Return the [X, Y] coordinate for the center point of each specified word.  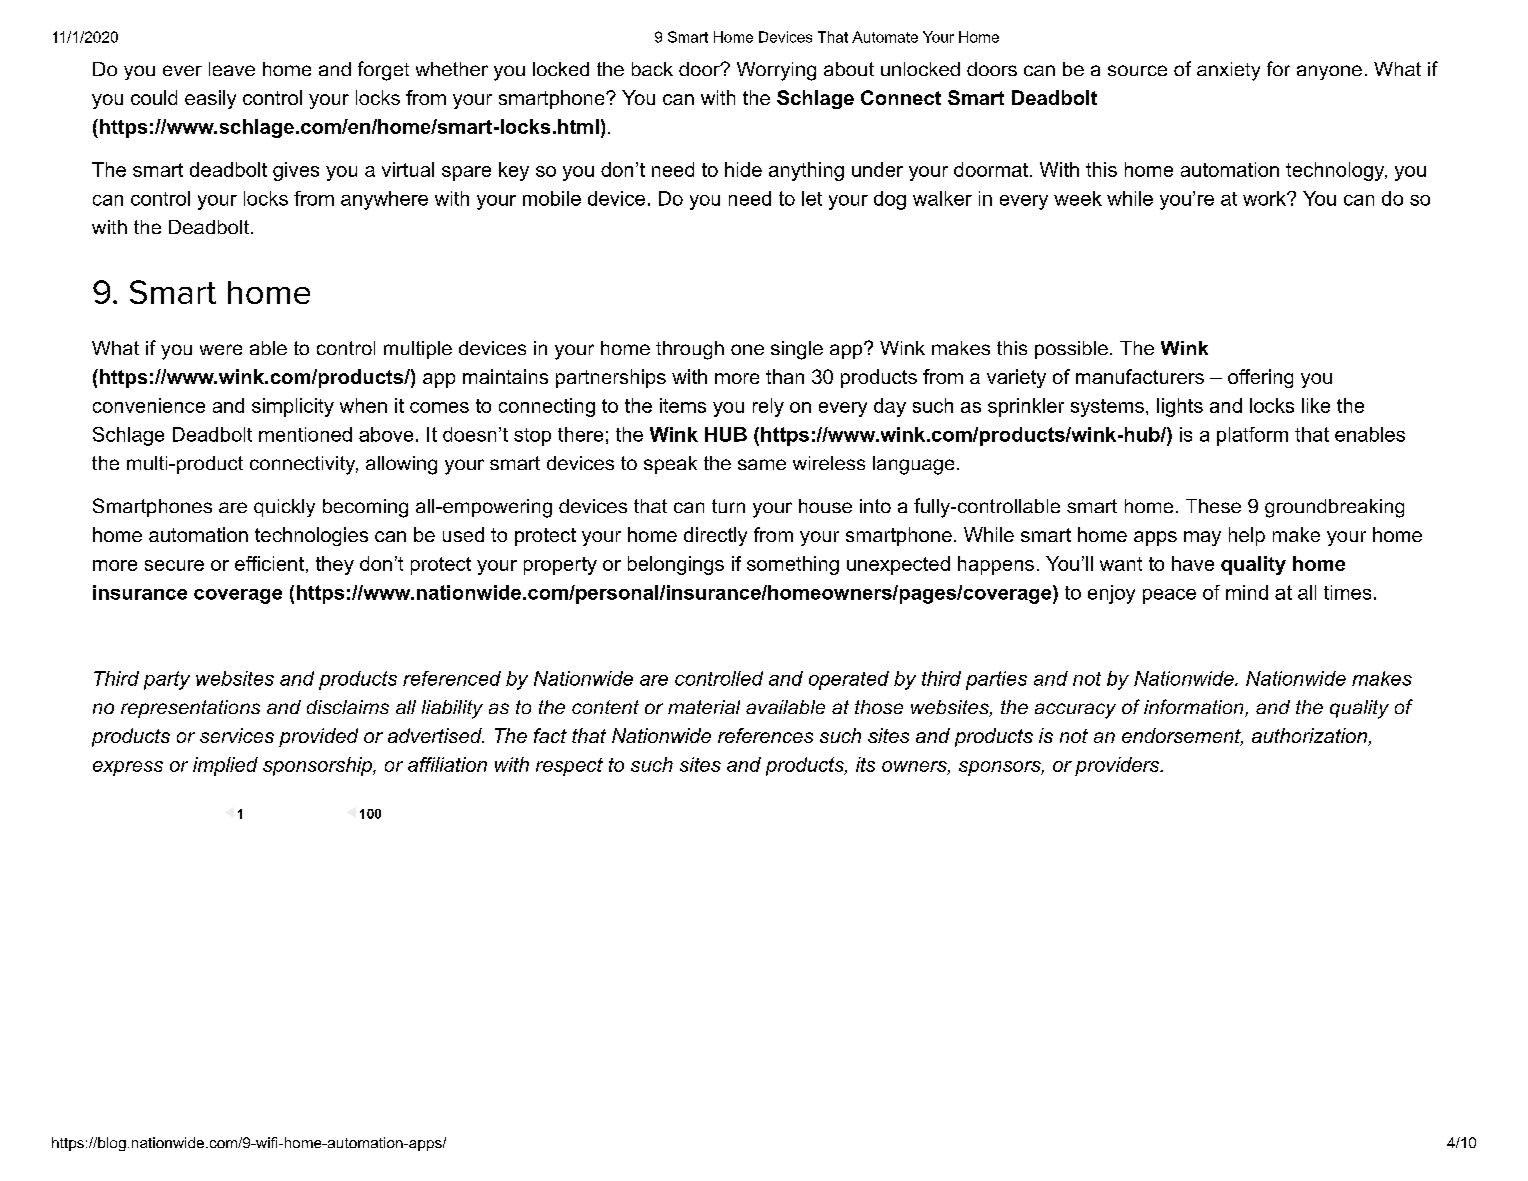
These [1213, 506]
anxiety [1228, 71]
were [221, 349]
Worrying [776, 71]
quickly [284, 508]
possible [1071, 350]
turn [728, 506]
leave [232, 69]
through [690, 350]
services [237, 735]
